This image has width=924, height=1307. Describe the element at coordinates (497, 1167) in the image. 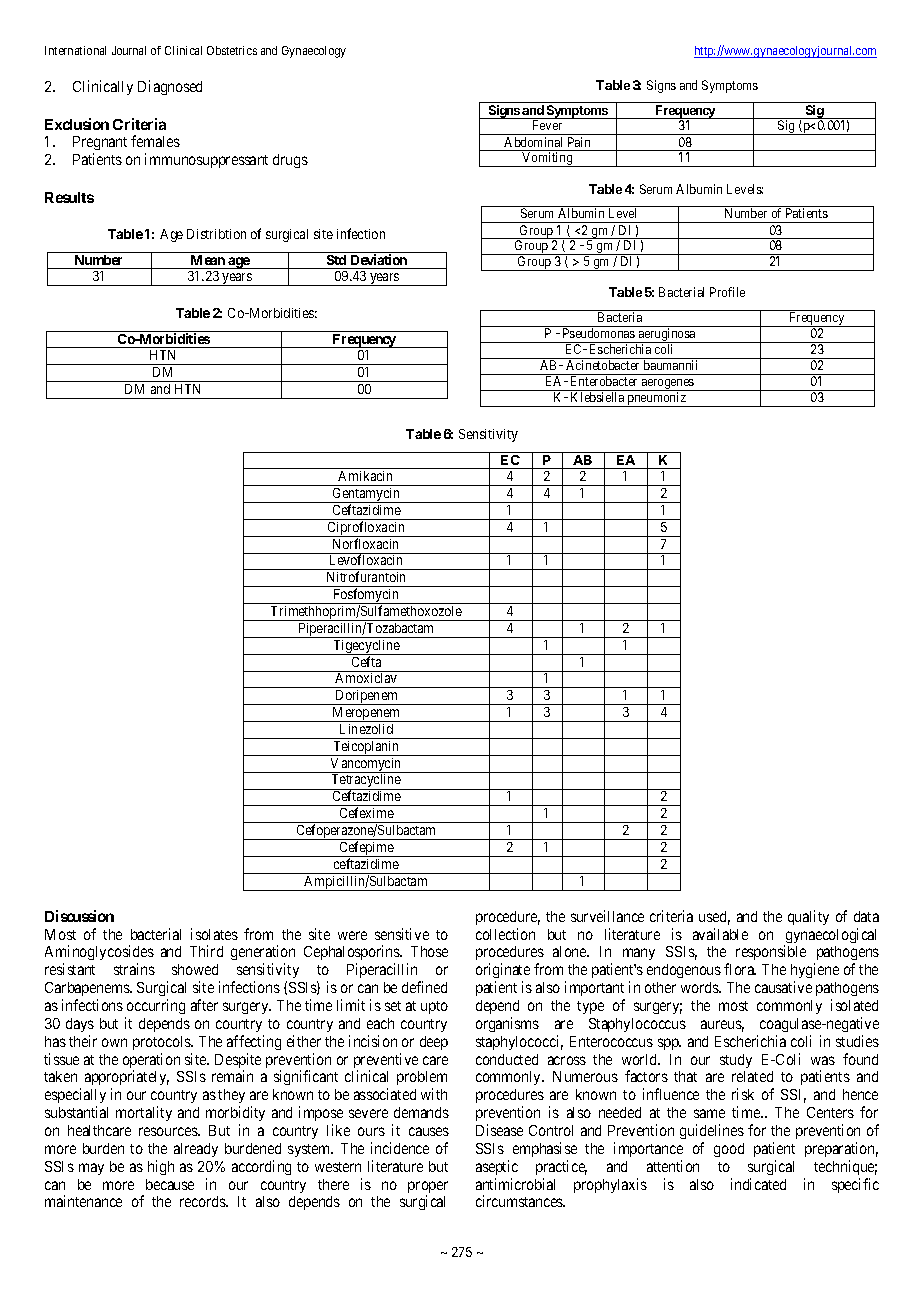

I see `aseptic` at that location.
